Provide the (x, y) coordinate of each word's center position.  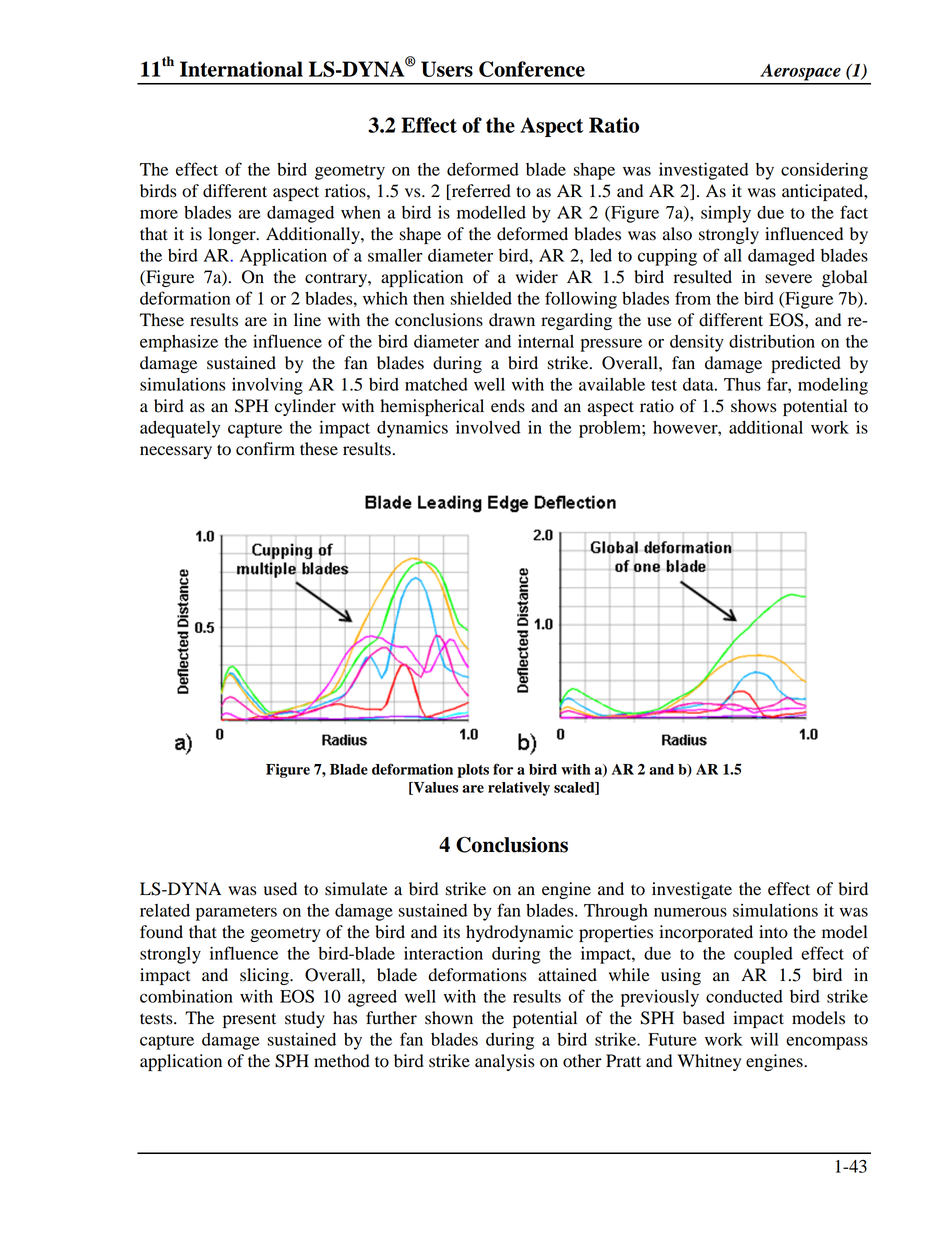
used (280, 889)
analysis (505, 1062)
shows (754, 406)
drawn (512, 320)
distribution (772, 341)
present (249, 1020)
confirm (265, 449)
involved (488, 427)
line (307, 319)
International (241, 69)
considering (824, 171)
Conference (532, 69)
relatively (519, 789)
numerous (690, 912)
